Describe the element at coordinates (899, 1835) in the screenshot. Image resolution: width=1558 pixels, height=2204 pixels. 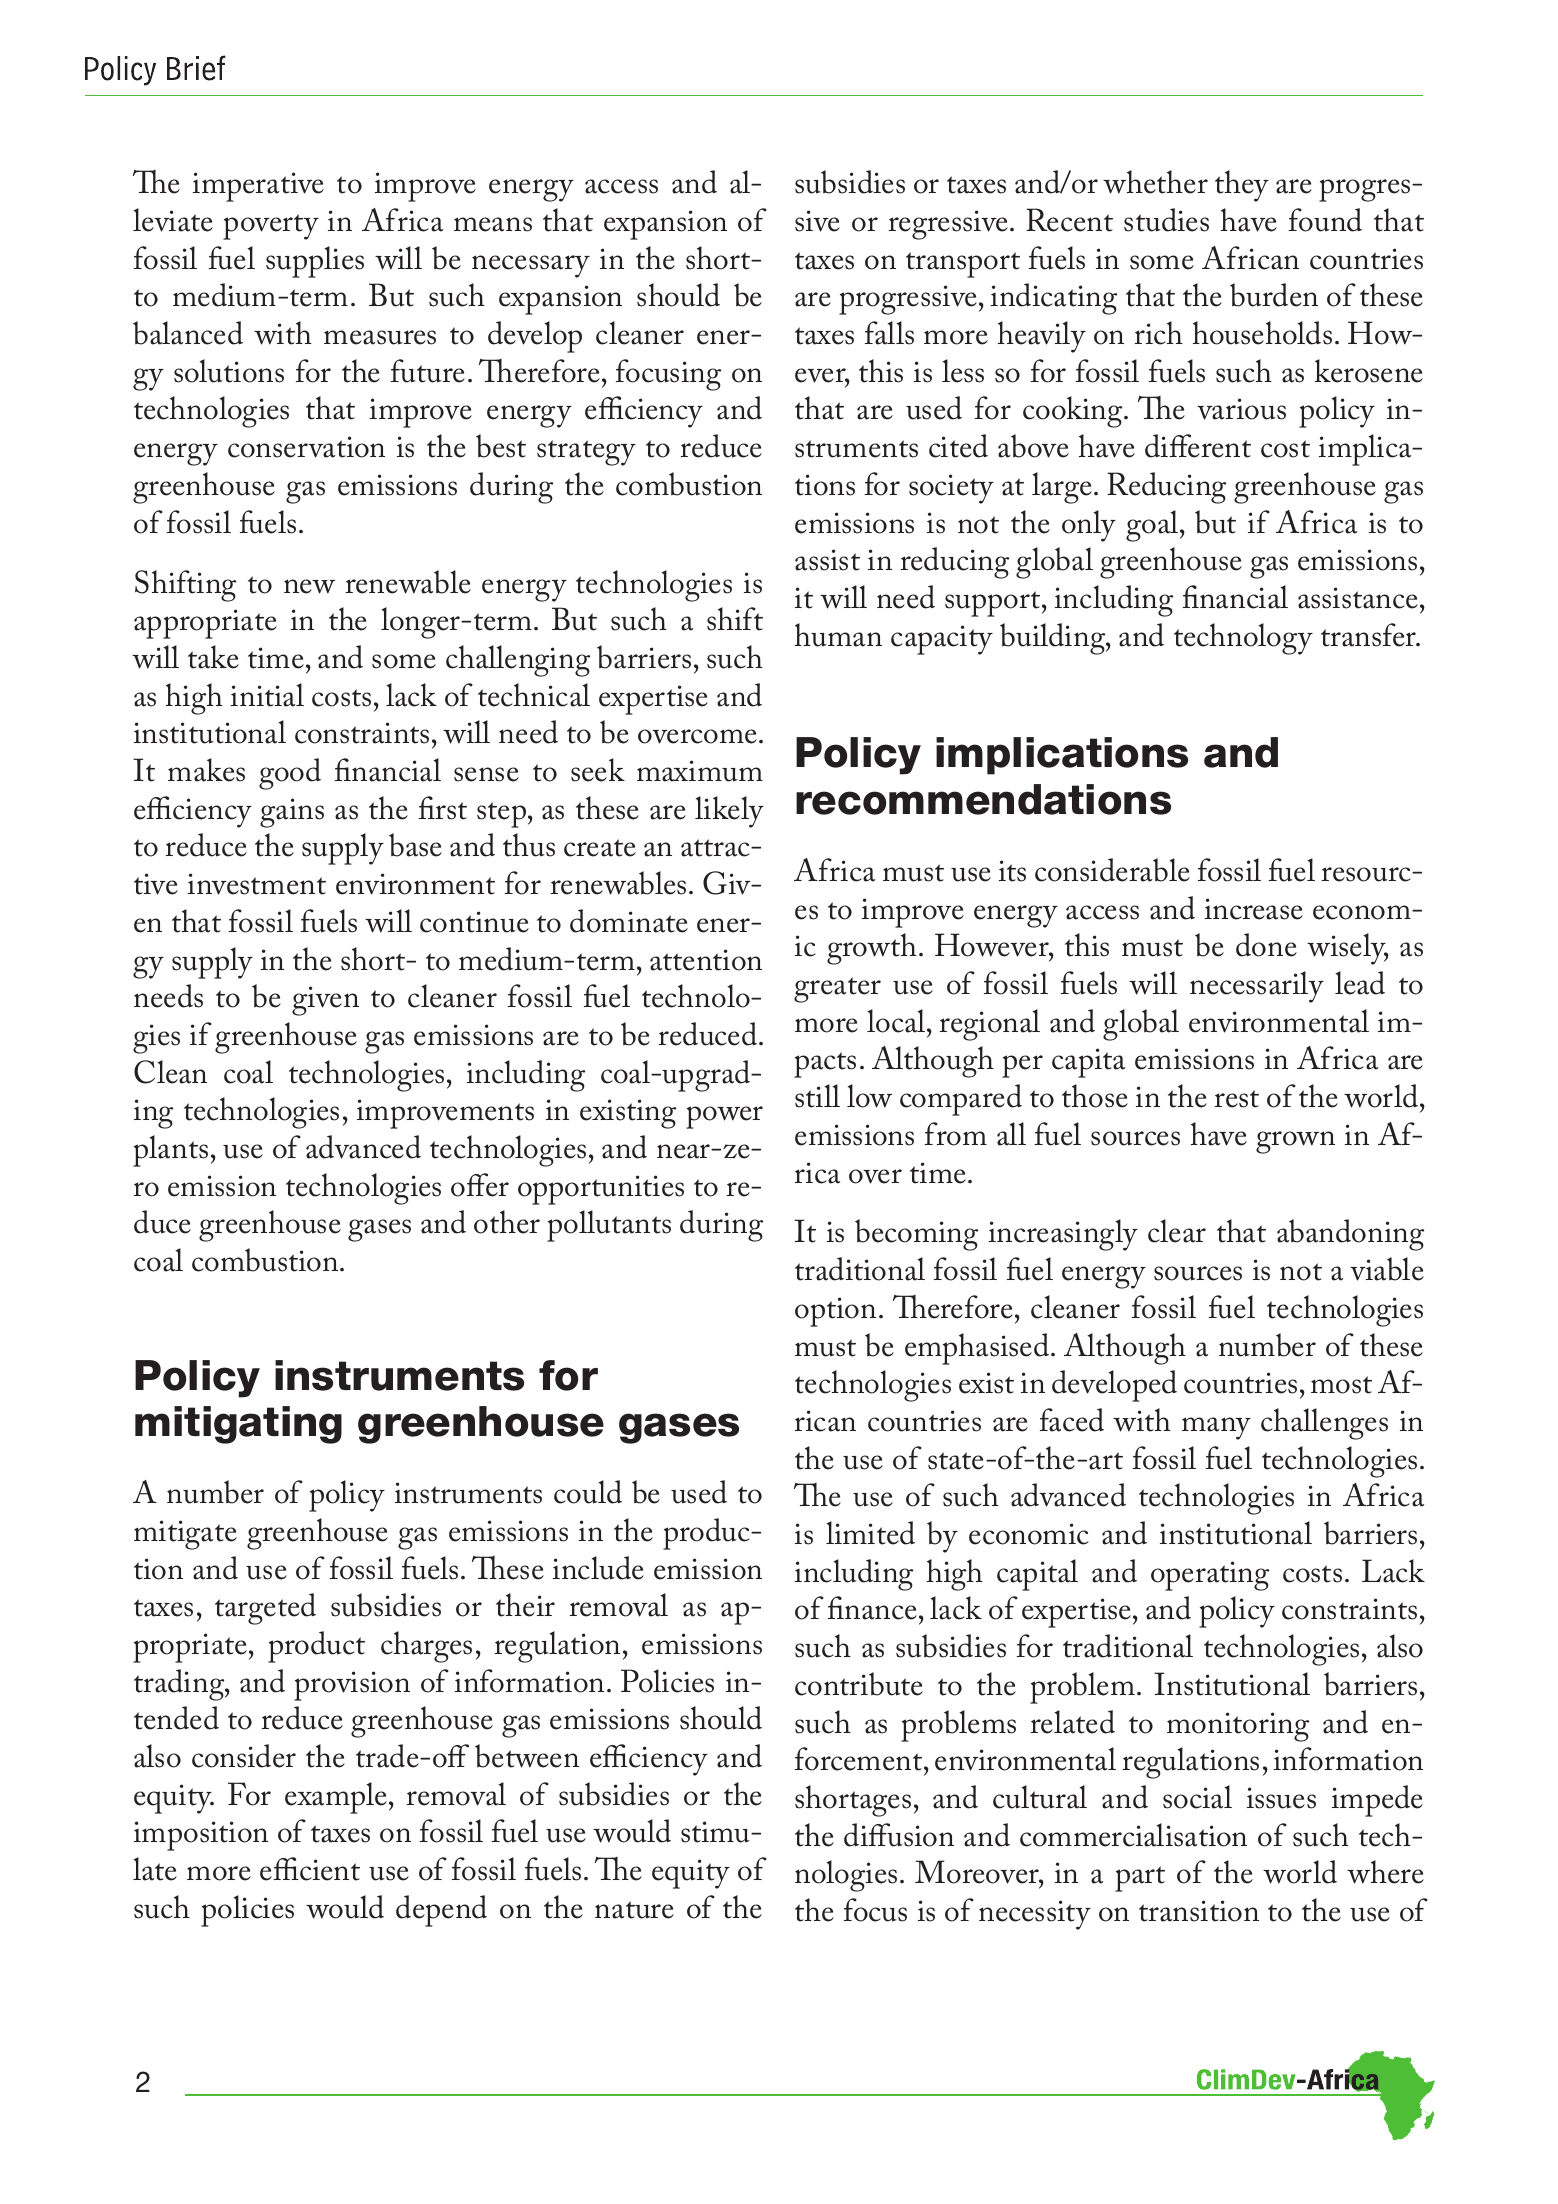
I see `diffusion` at that location.
